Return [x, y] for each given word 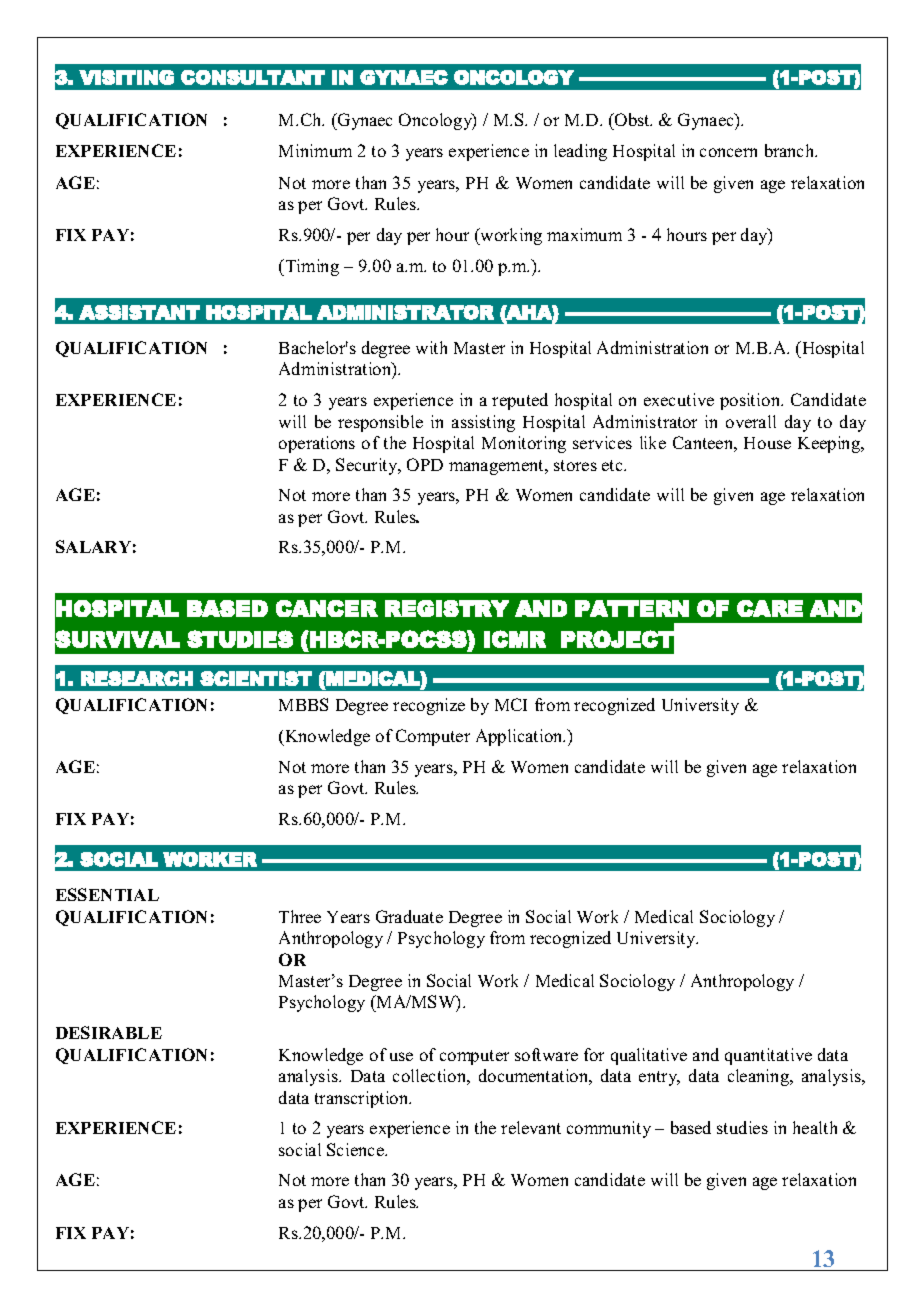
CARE [770, 608]
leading [580, 152]
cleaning [760, 1077]
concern [728, 152]
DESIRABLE [109, 1032]
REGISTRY [447, 608]
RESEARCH [137, 678]
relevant [531, 1127]
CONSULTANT [253, 77]
